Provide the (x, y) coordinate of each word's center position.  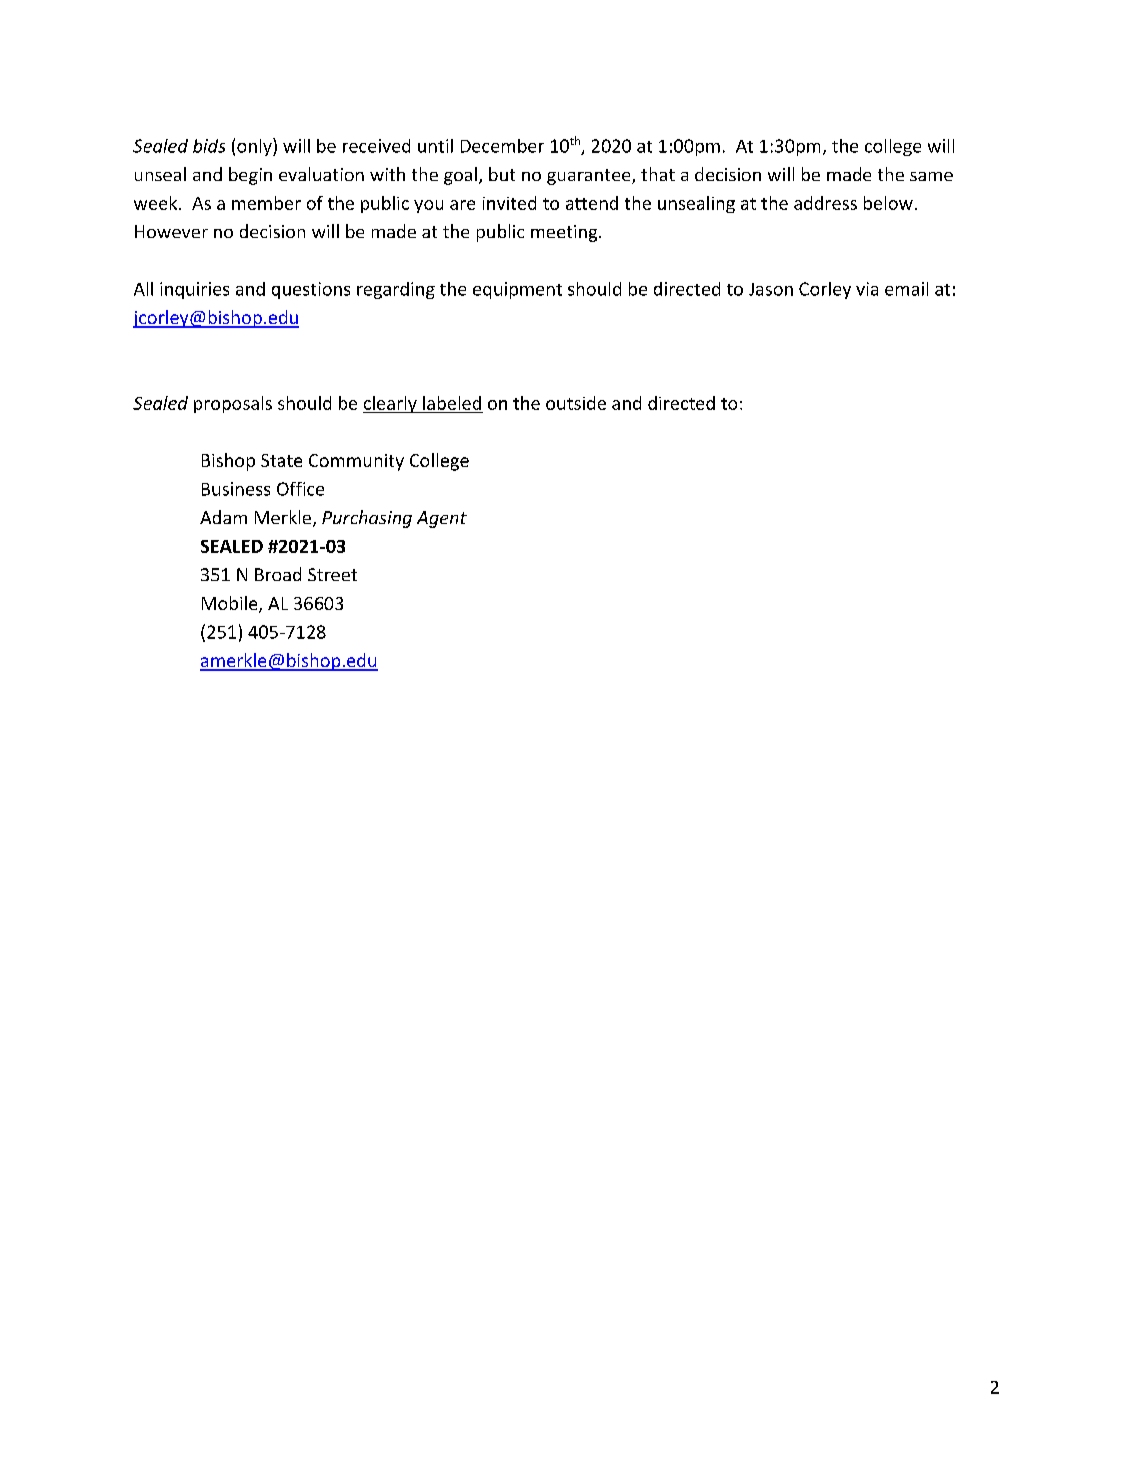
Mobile (231, 604)
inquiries (194, 290)
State (281, 460)
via (867, 289)
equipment (517, 290)
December (502, 146)
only (255, 147)
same (931, 176)
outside (576, 403)
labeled (452, 403)
